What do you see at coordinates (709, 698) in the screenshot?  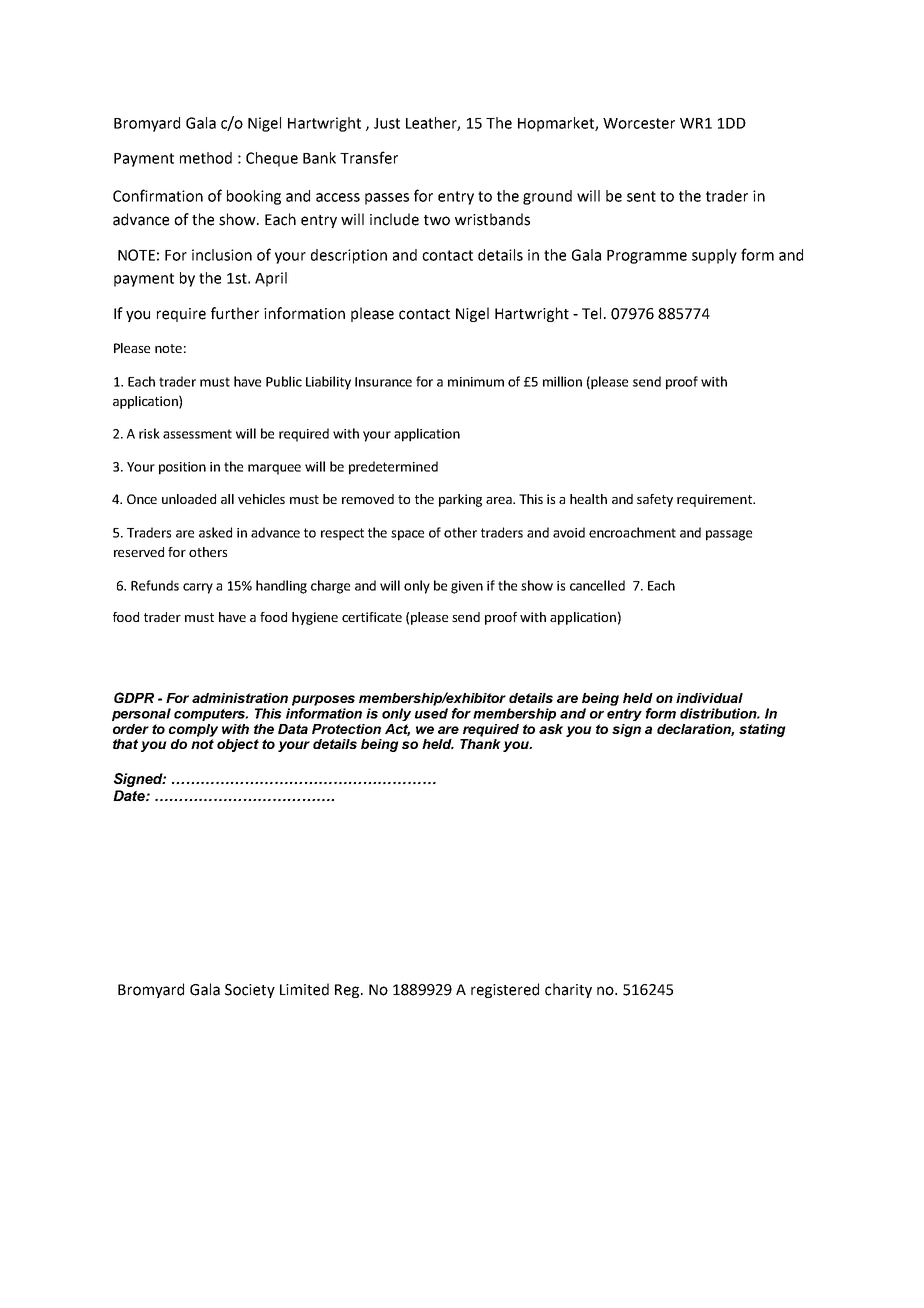 I see `individual` at bounding box center [709, 698].
